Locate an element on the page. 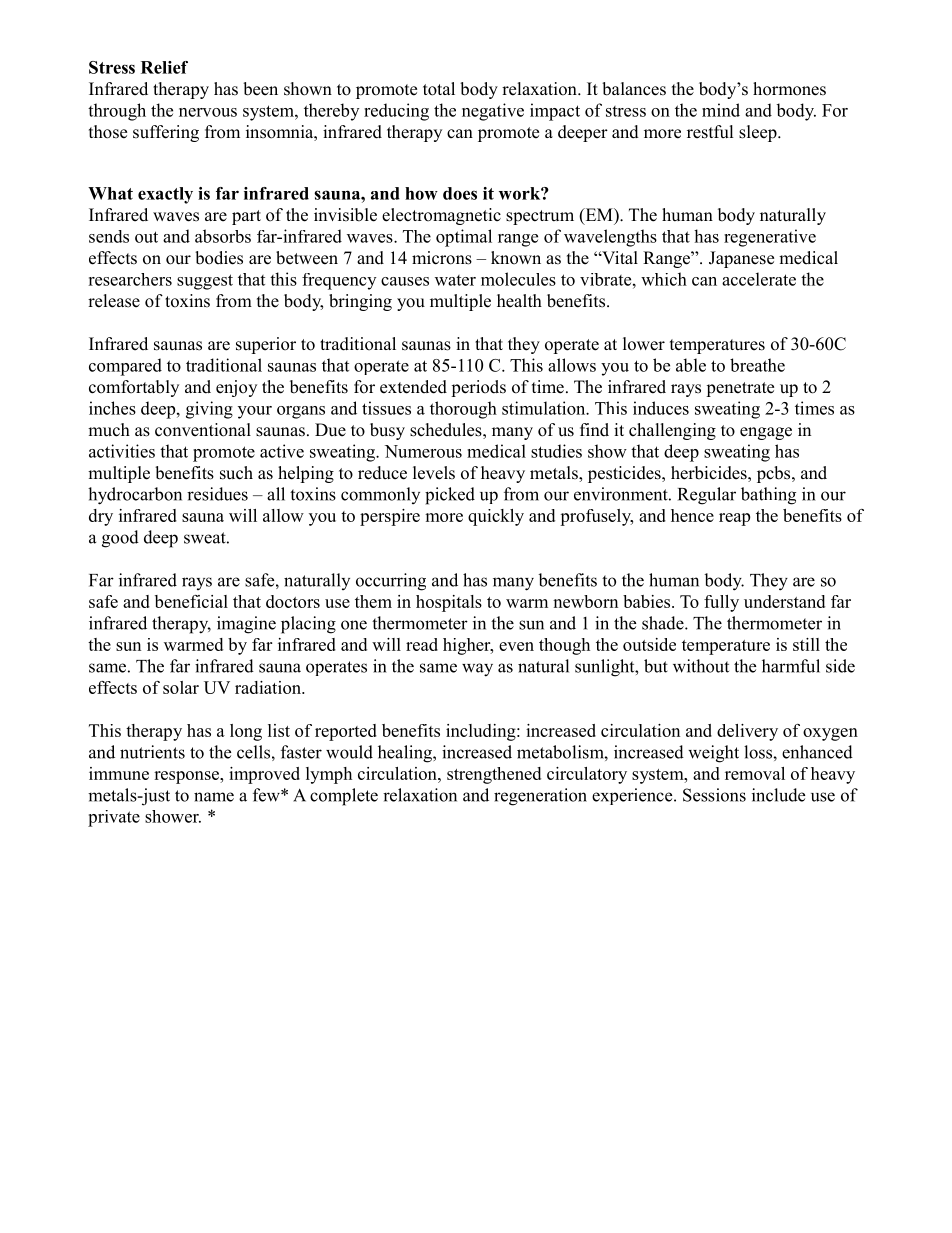 Image resolution: width=952 pixels, height=1233 pixels. Sessions is located at coordinates (714, 795).
